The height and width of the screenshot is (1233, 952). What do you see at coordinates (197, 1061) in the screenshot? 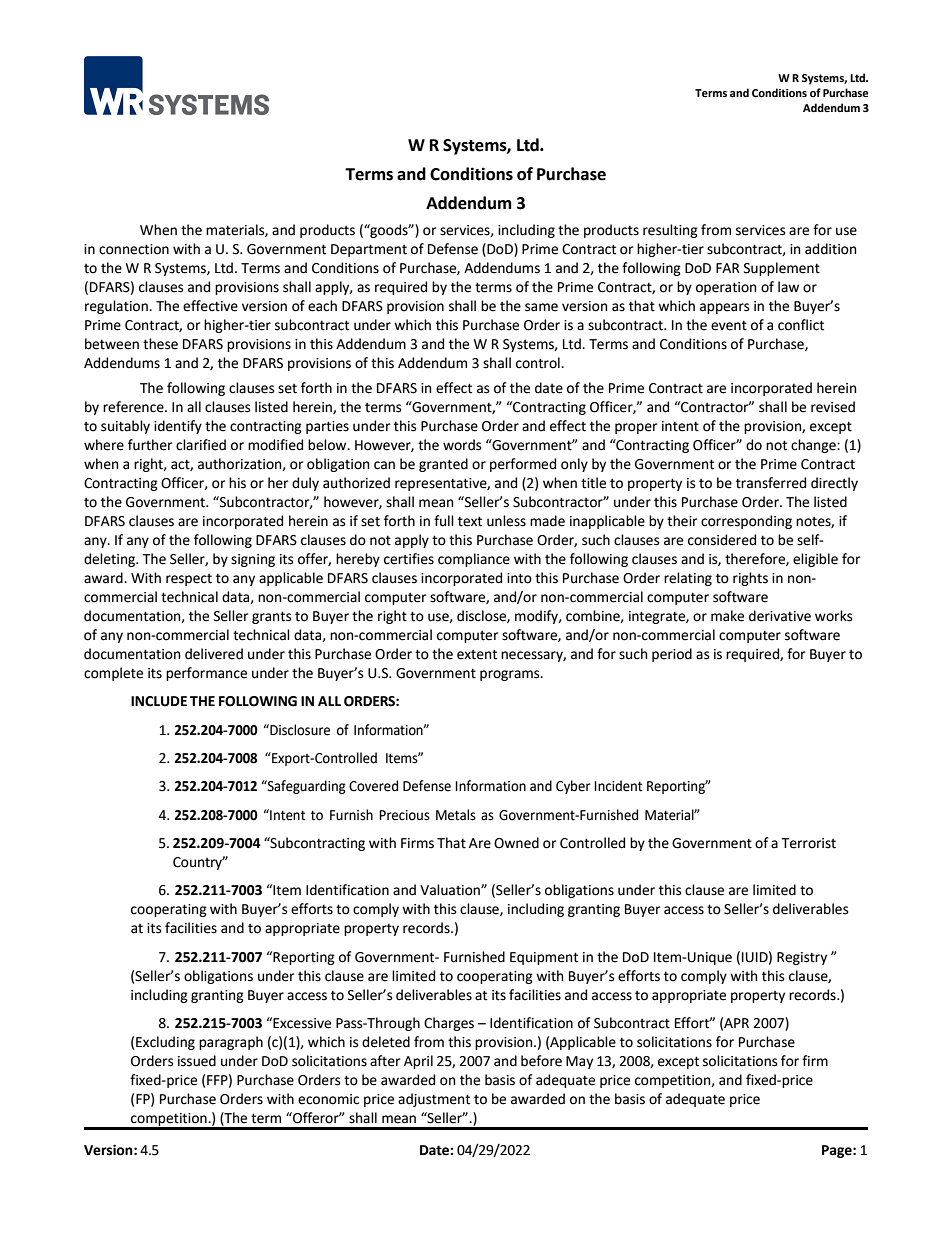
I see `issued` at bounding box center [197, 1061].
